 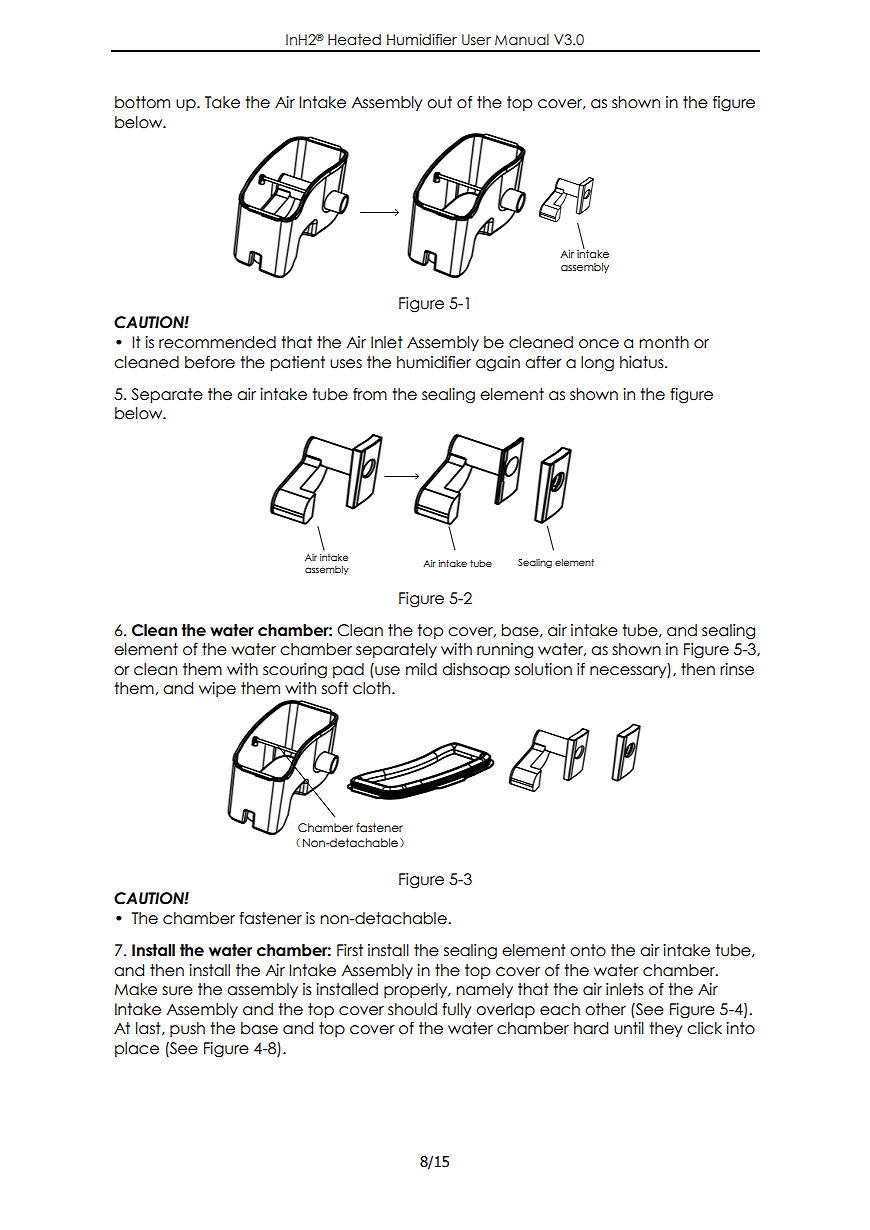 I want to click on running, so click(x=505, y=651).
